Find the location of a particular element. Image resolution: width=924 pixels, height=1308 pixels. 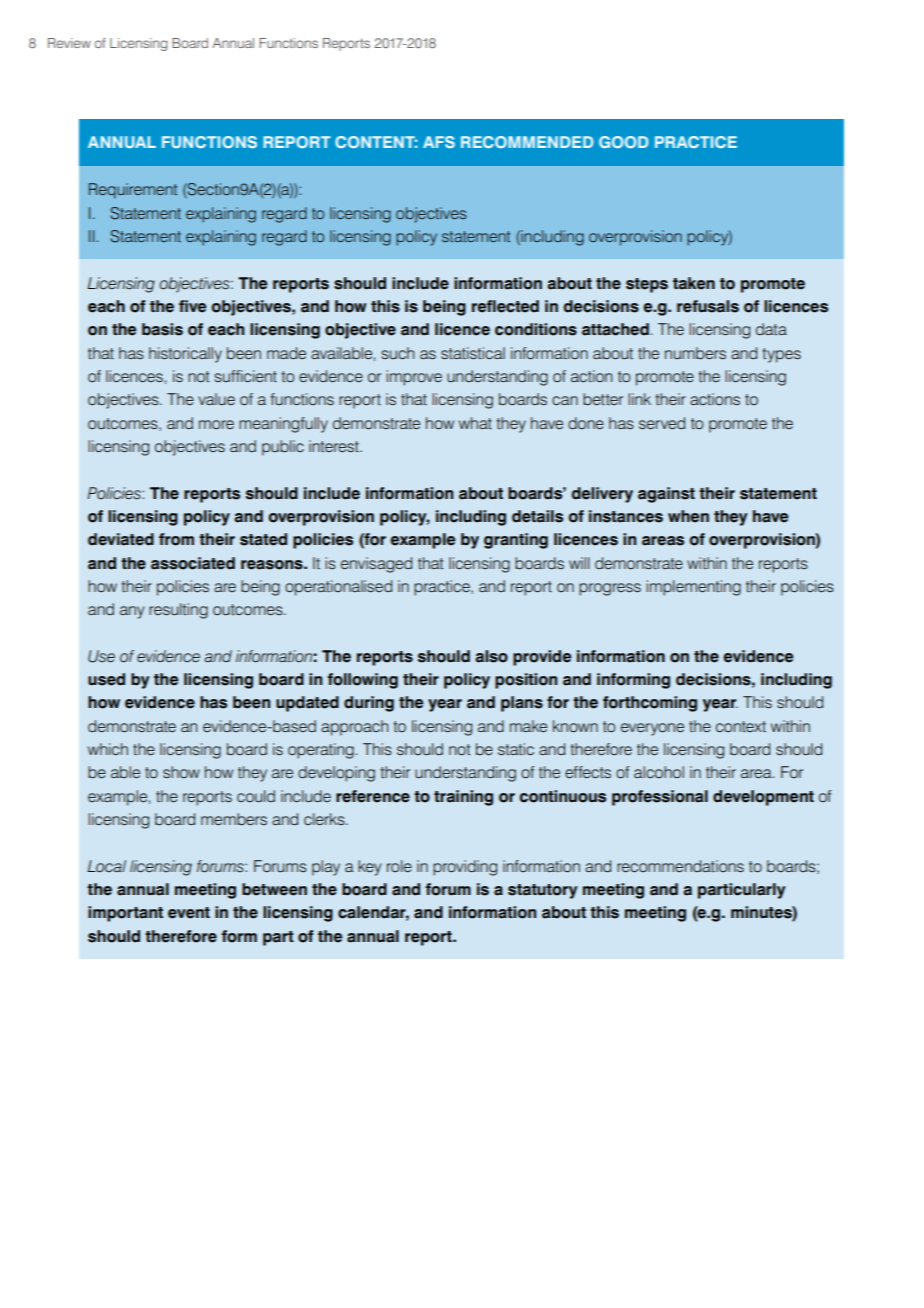

numbers is located at coordinates (695, 353).
